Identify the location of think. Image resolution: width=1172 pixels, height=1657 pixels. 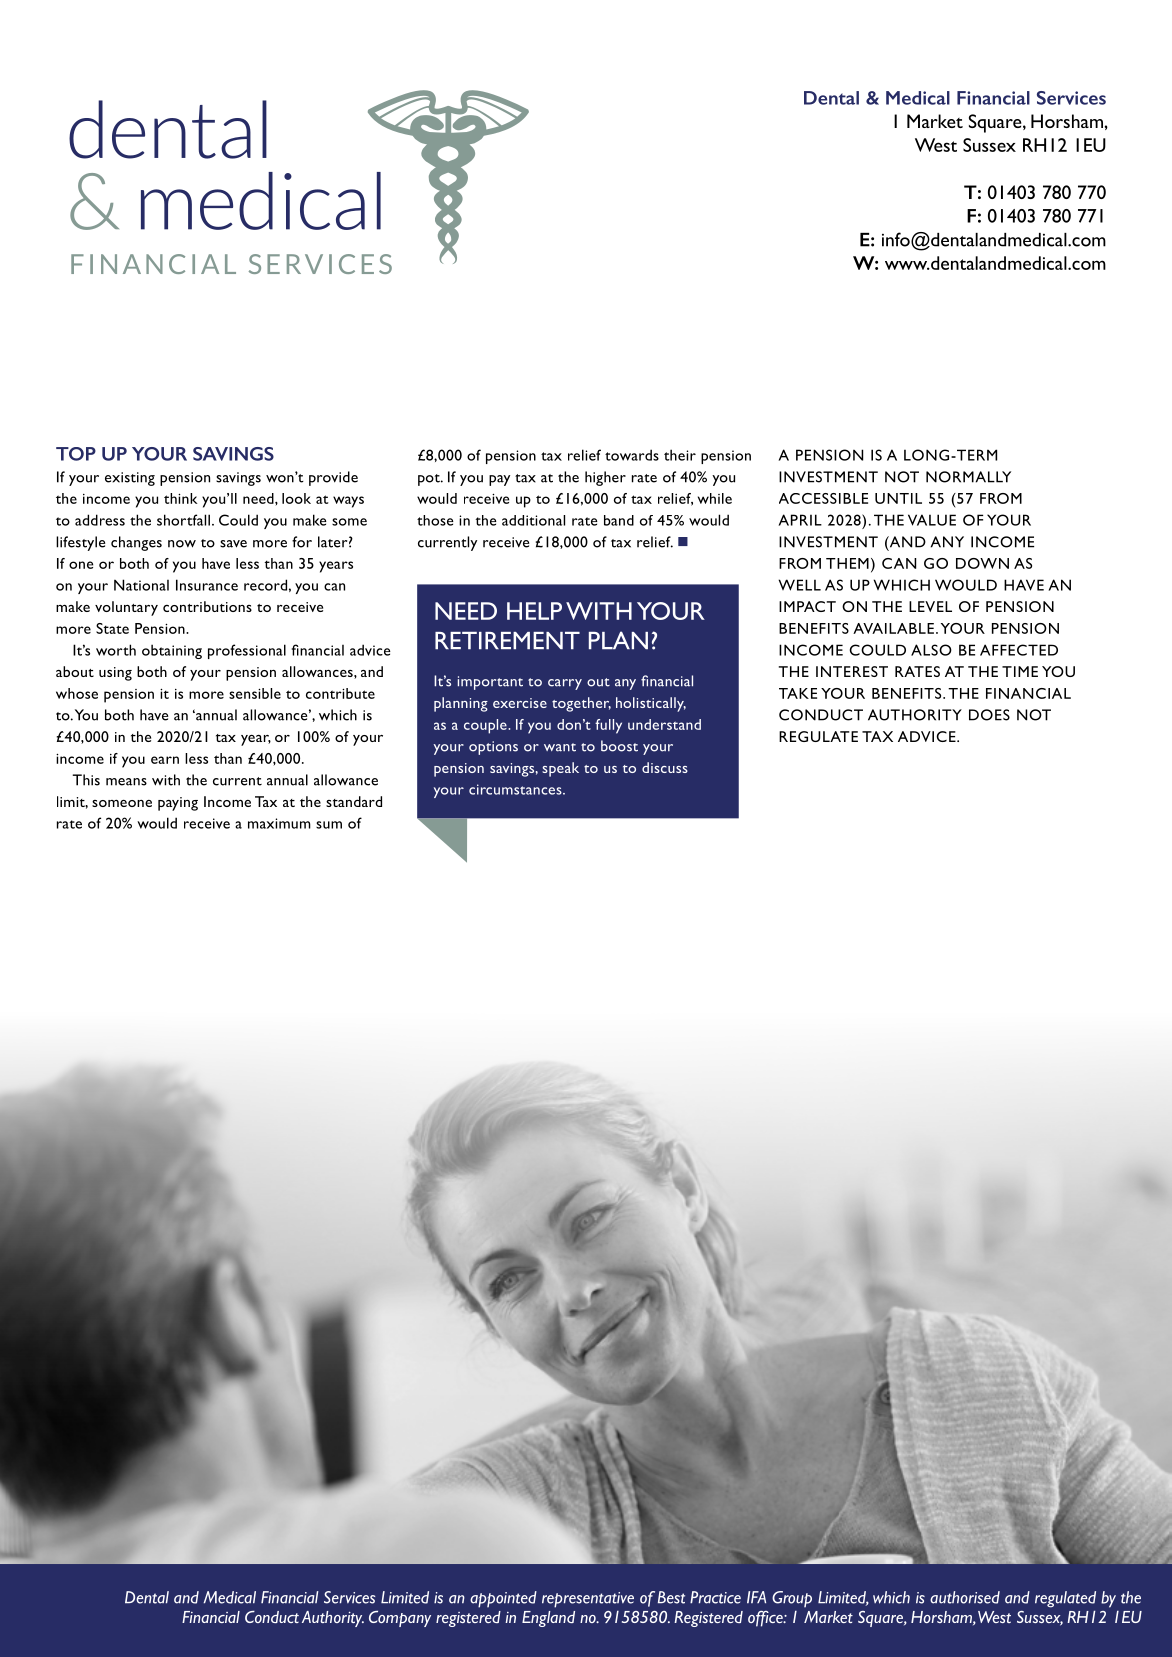
(181, 498).
